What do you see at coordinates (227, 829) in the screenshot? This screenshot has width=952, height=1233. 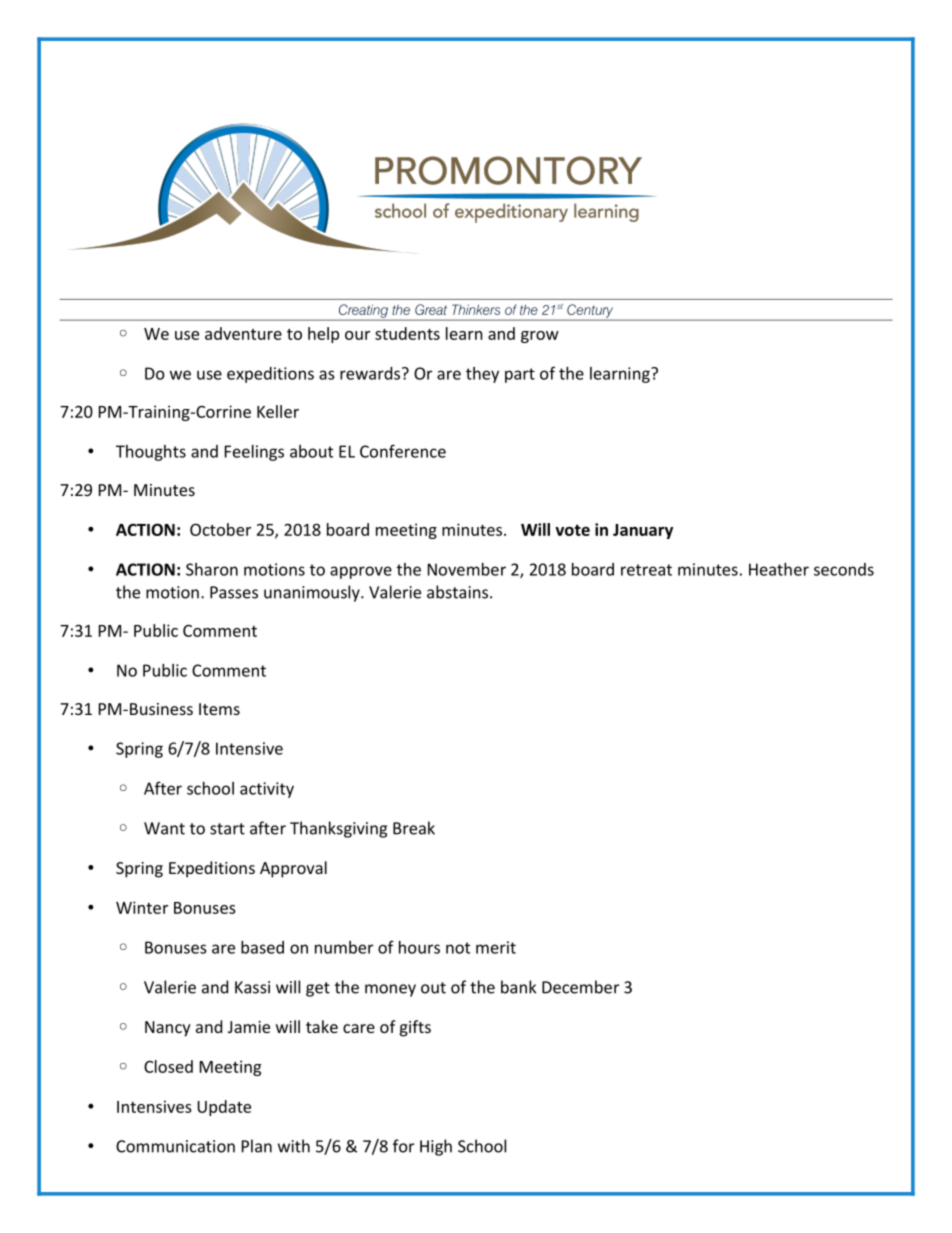 I see `start` at bounding box center [227, 829].
